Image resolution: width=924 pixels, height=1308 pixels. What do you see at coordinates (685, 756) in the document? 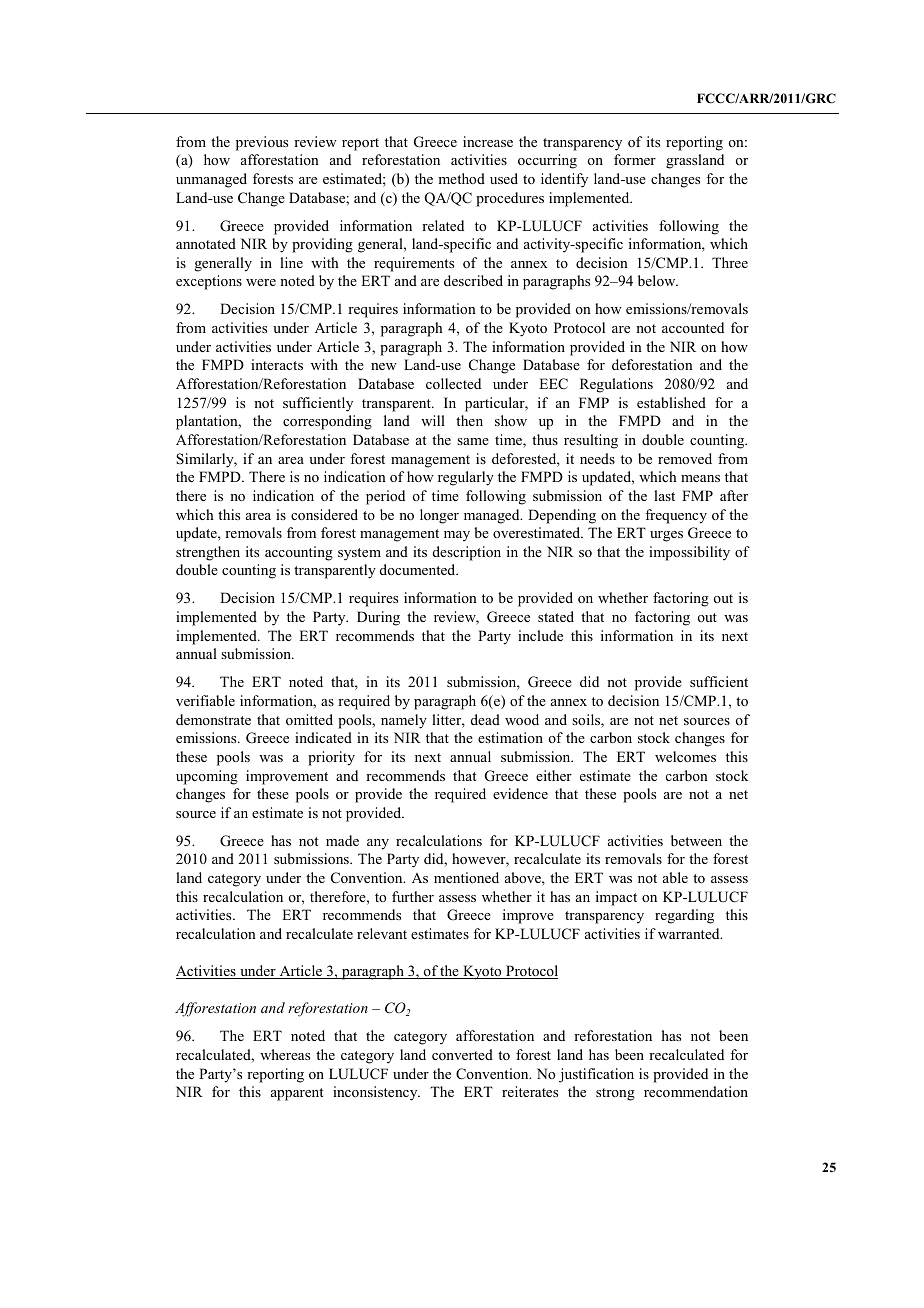
I see `welcomes` at bounding box center [685, 756].
